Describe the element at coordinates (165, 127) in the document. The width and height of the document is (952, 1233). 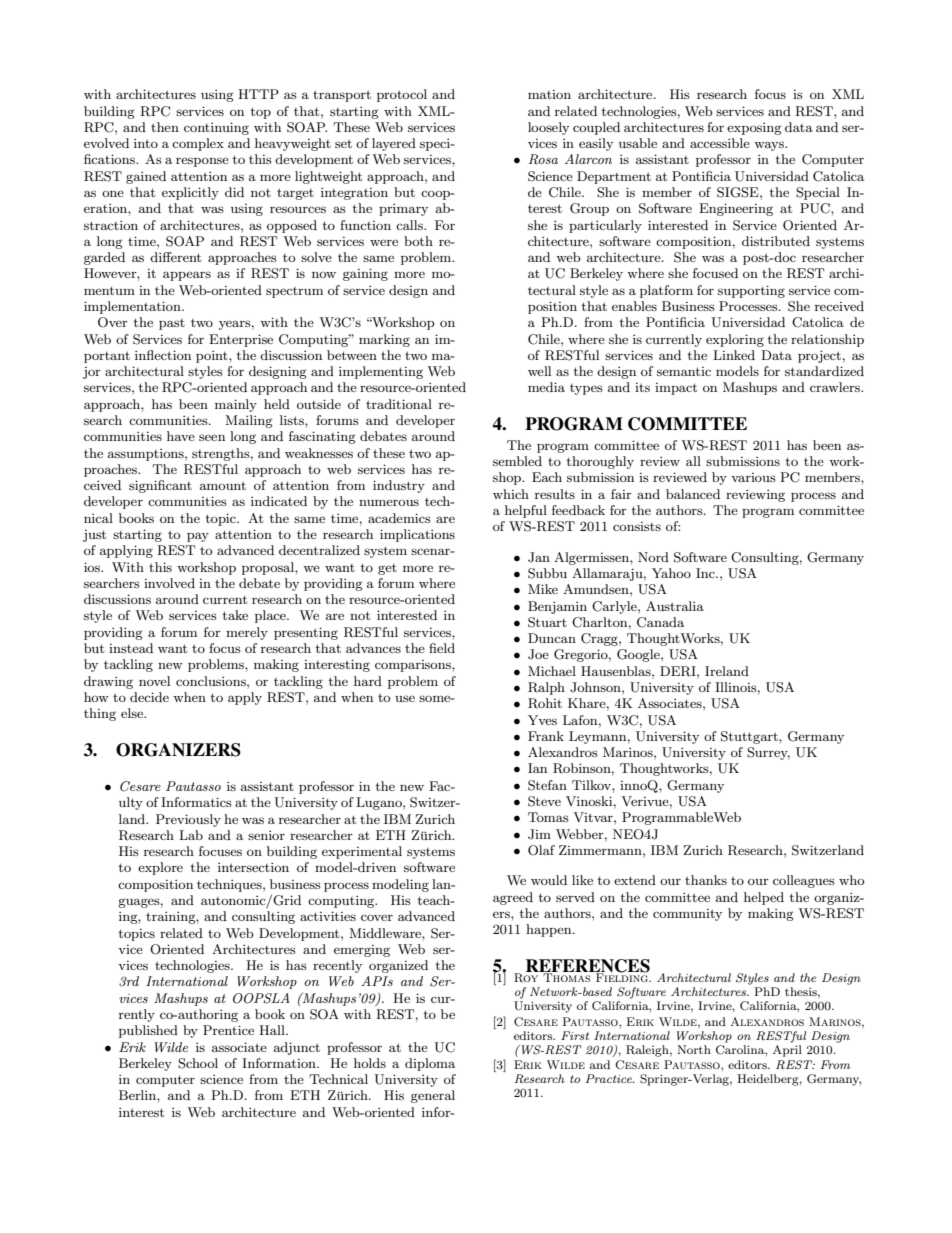
I see `then` at that location.
